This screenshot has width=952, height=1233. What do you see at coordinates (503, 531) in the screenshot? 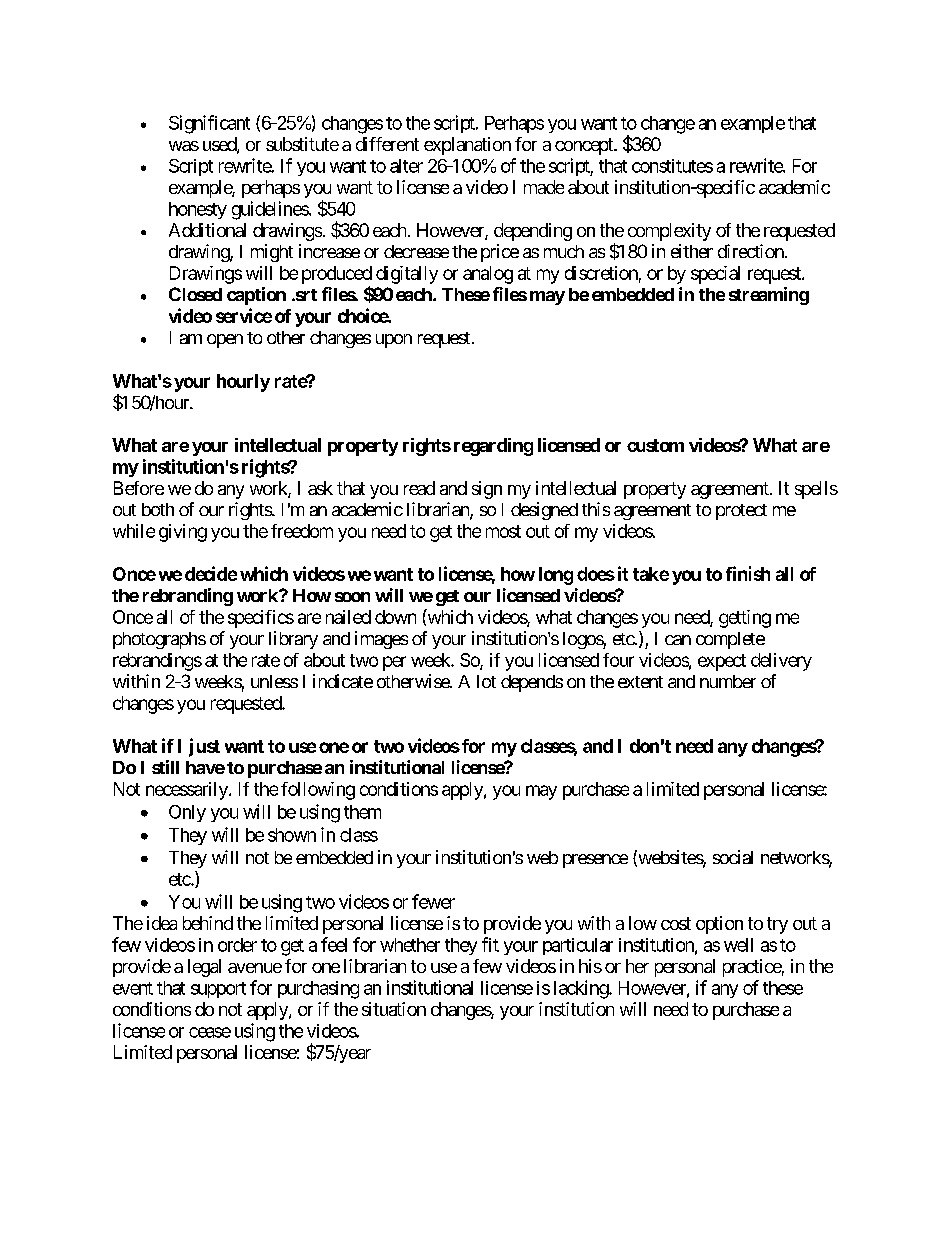
I see `most` at bounding box center [503, 531].
